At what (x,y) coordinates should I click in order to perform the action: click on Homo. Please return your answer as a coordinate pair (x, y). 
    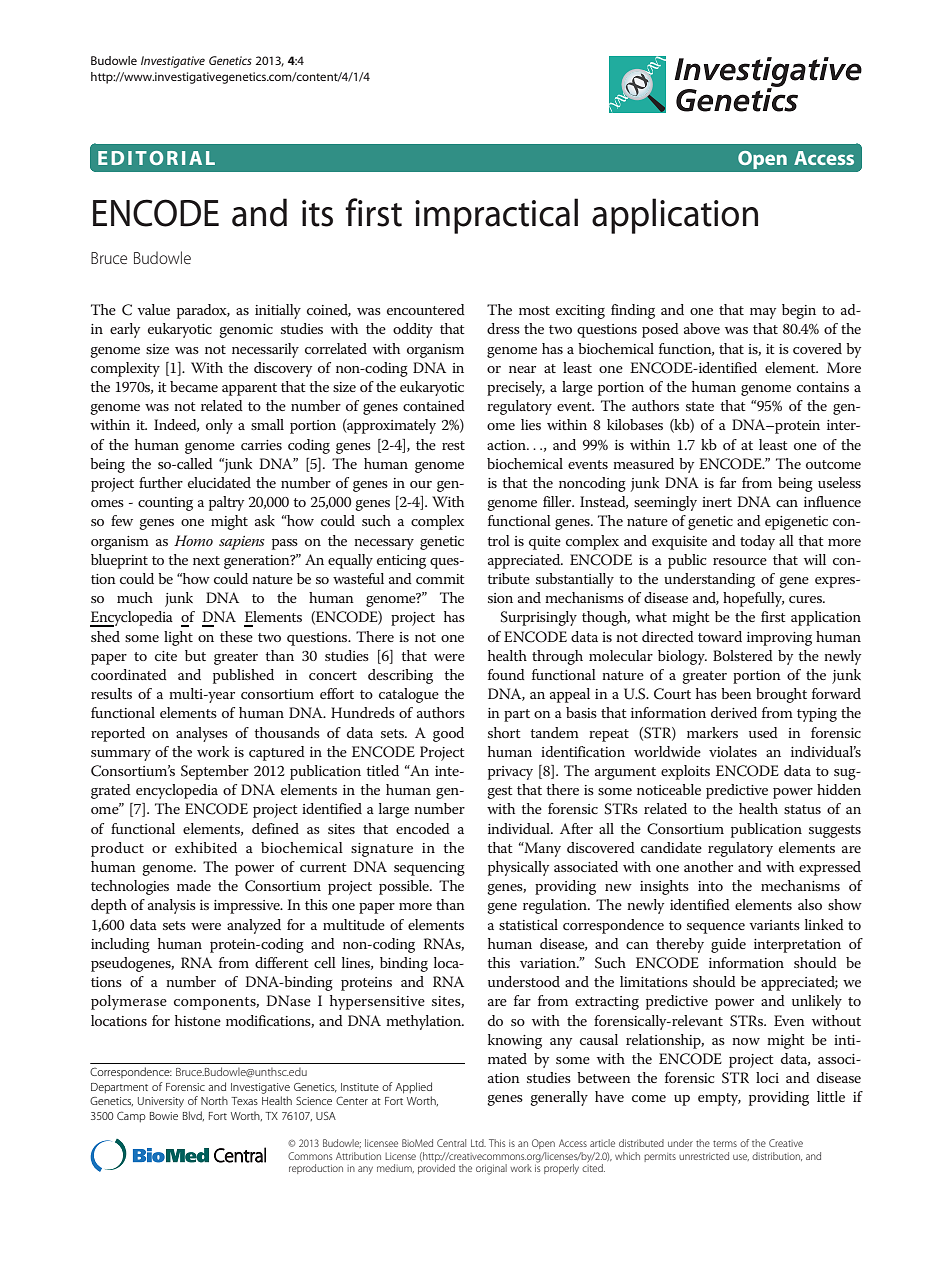
    Looking at the image, I should click on (193, 540).
